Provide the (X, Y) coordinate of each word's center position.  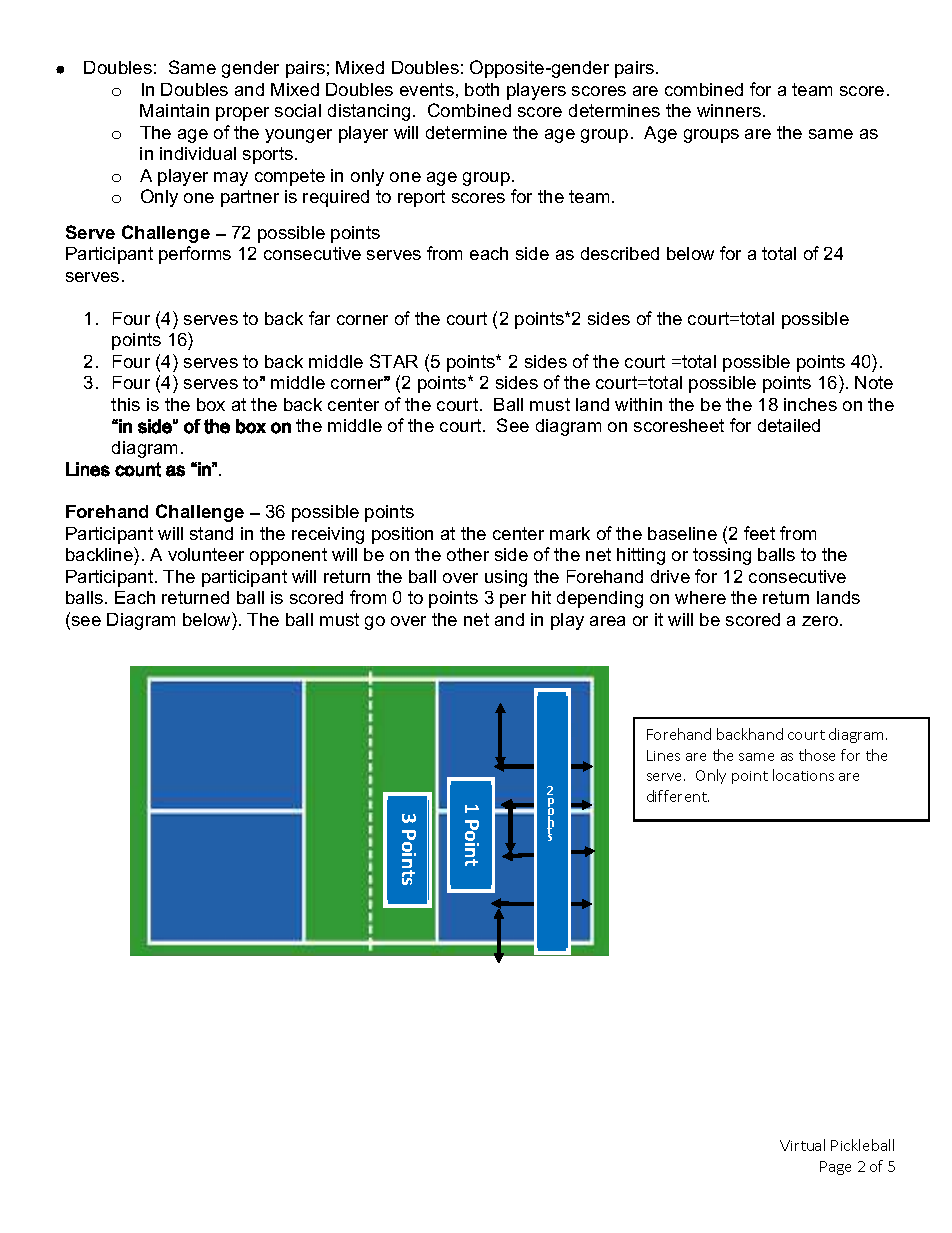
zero (821, 621)
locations (803, 775)
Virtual (802, 1145)
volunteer (206, 554)
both (482, 89)
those (817, 755)
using (506, 578)
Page (835, 1168)
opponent (288, 556)
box (211, 404)
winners (730, 110)
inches (810, 404)
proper (242, 114)
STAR (394, 361)
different (678, 796)
